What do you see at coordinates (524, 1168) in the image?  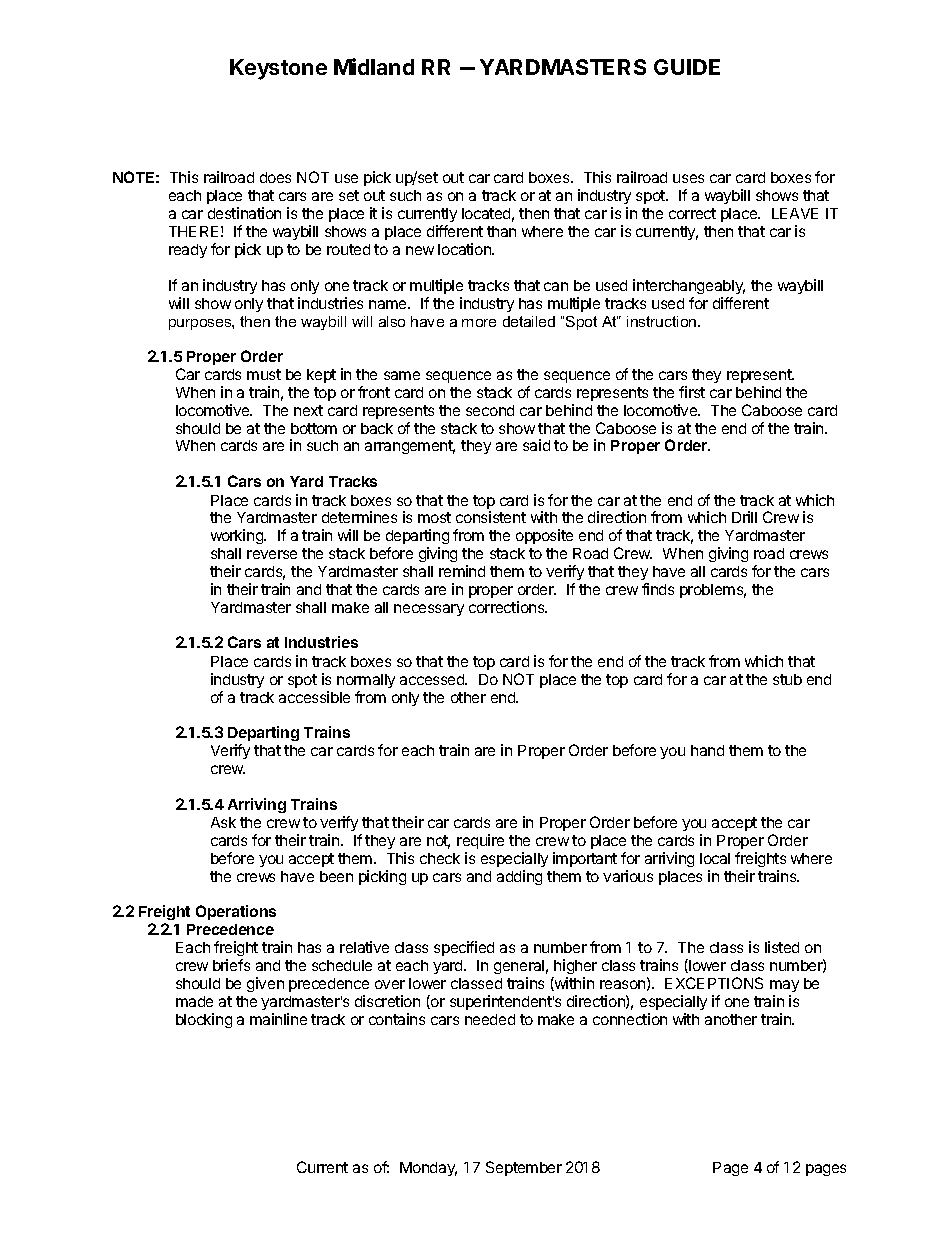 I see `September` at bounding box center [524, 1168].
